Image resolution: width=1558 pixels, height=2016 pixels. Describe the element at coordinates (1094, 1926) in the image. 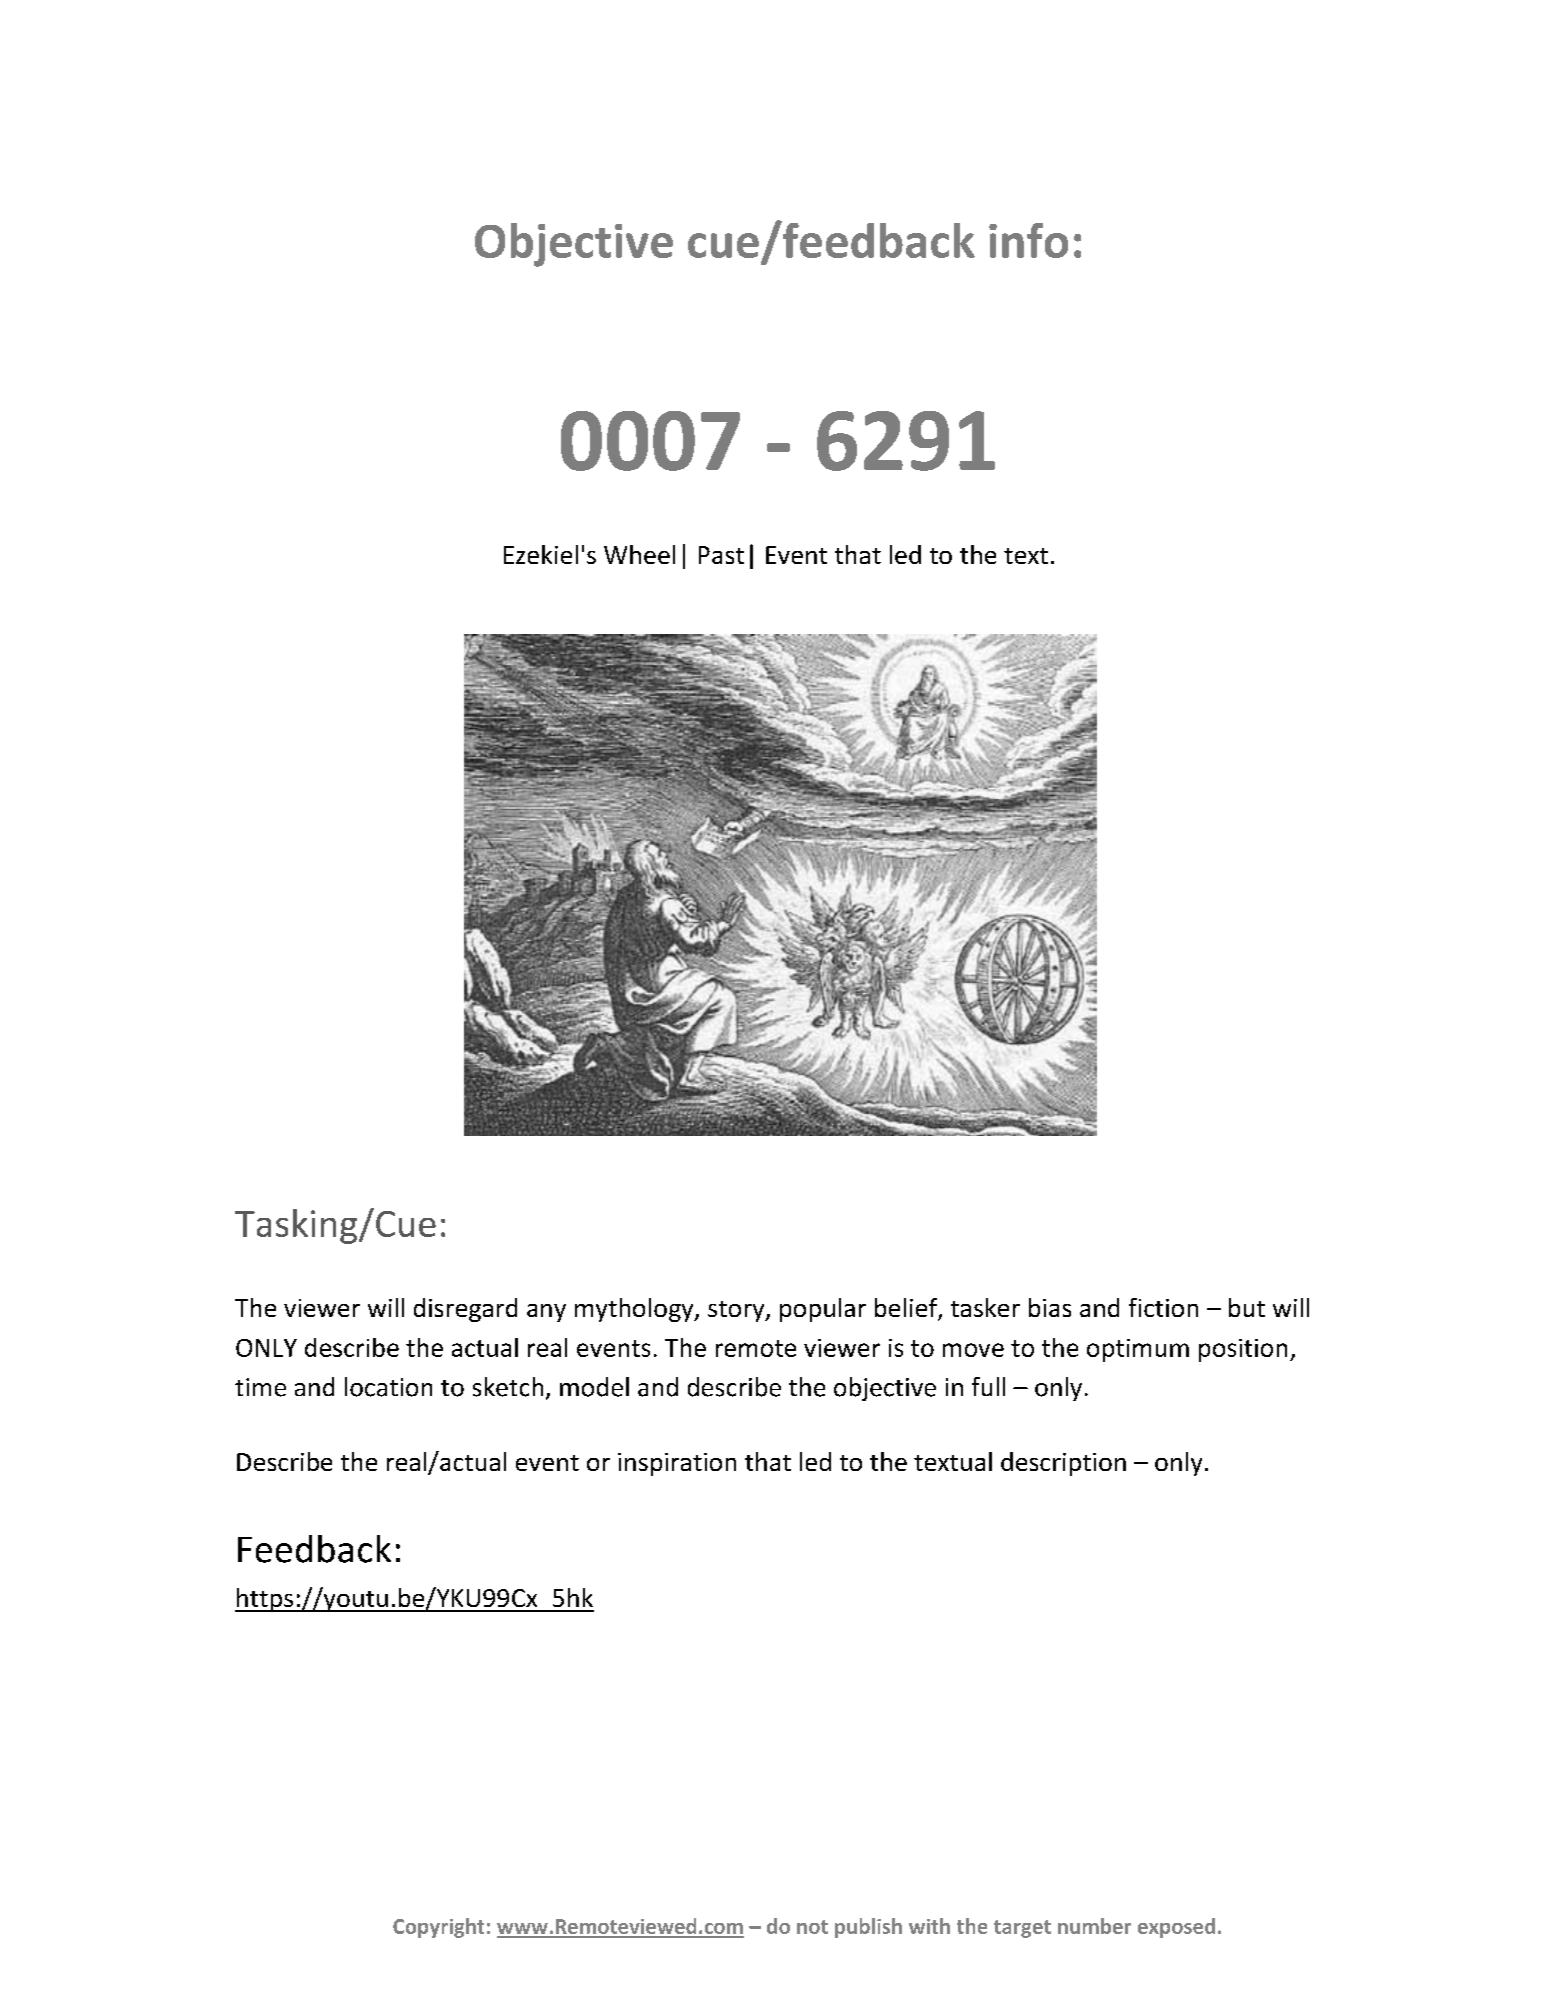

I see `number` at that location.
